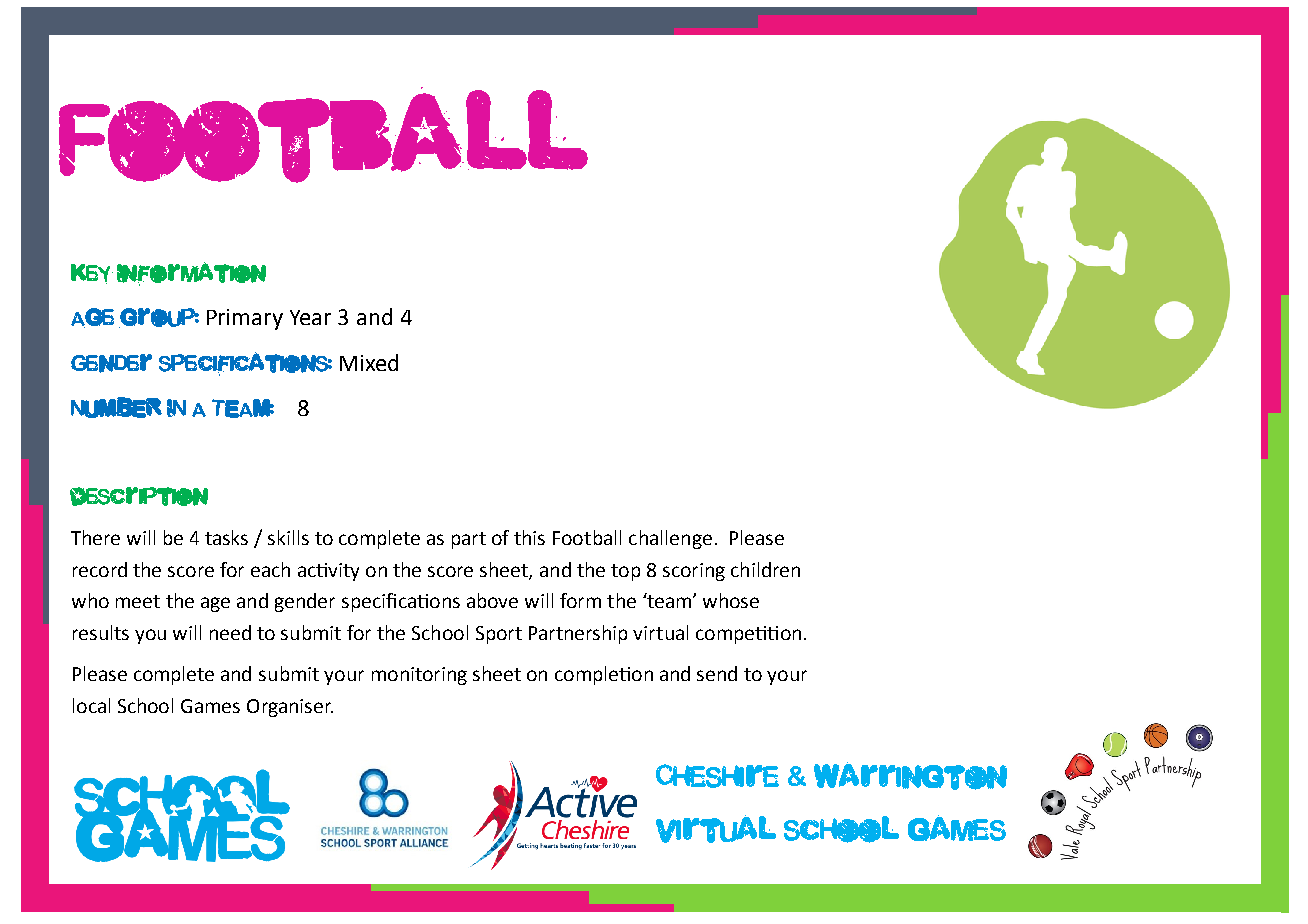 The width and height of the page is (1308, 924). I want to click on this, so click(529, 537).
